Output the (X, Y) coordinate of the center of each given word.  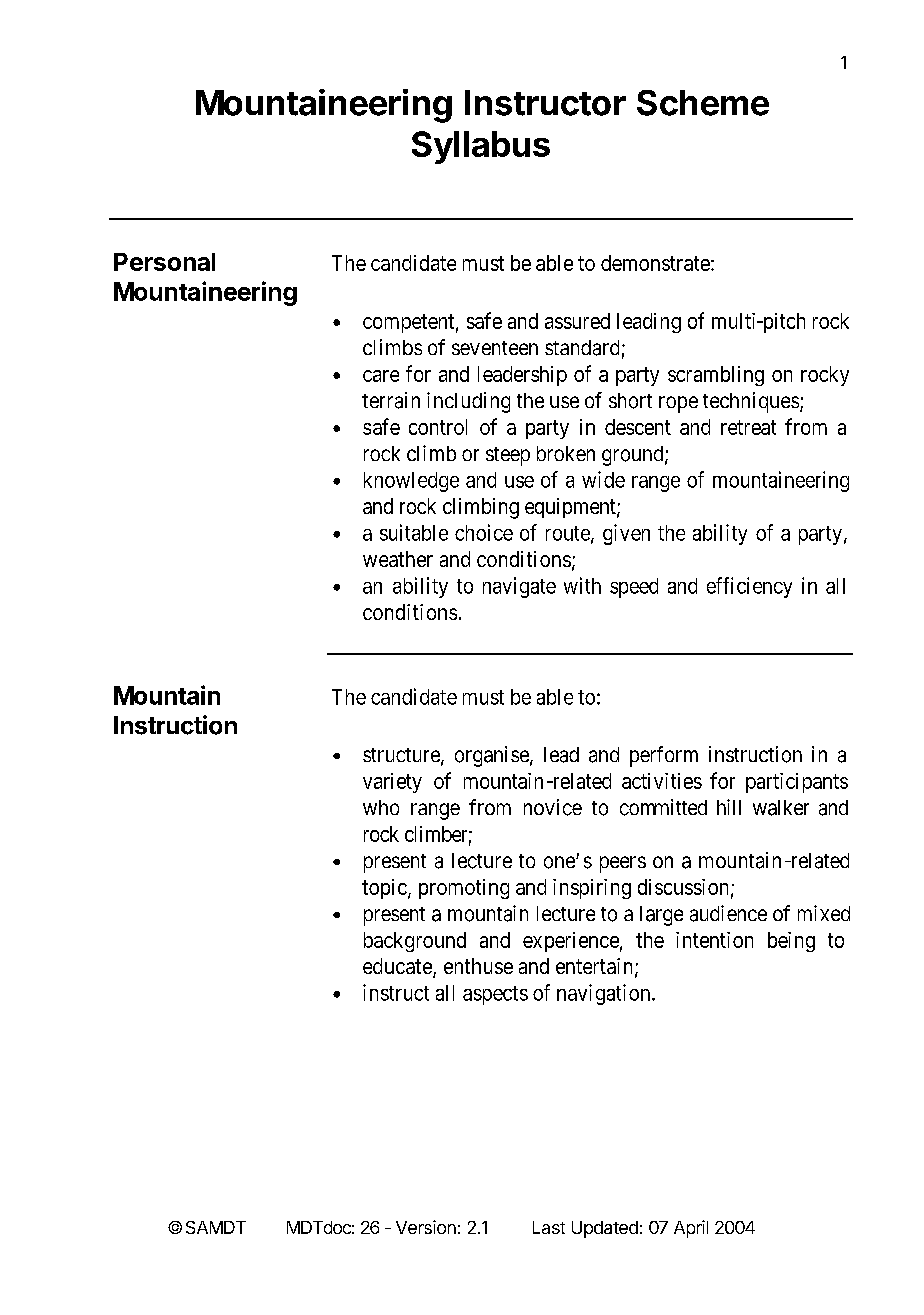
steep (508, 456)
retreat (748, 427)
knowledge (411, 482)
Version (426, 1227)
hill (729, 807)
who (381, 807)
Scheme (703, 103)
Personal (164, 262)
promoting (464, 889)
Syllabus (481, 147)
